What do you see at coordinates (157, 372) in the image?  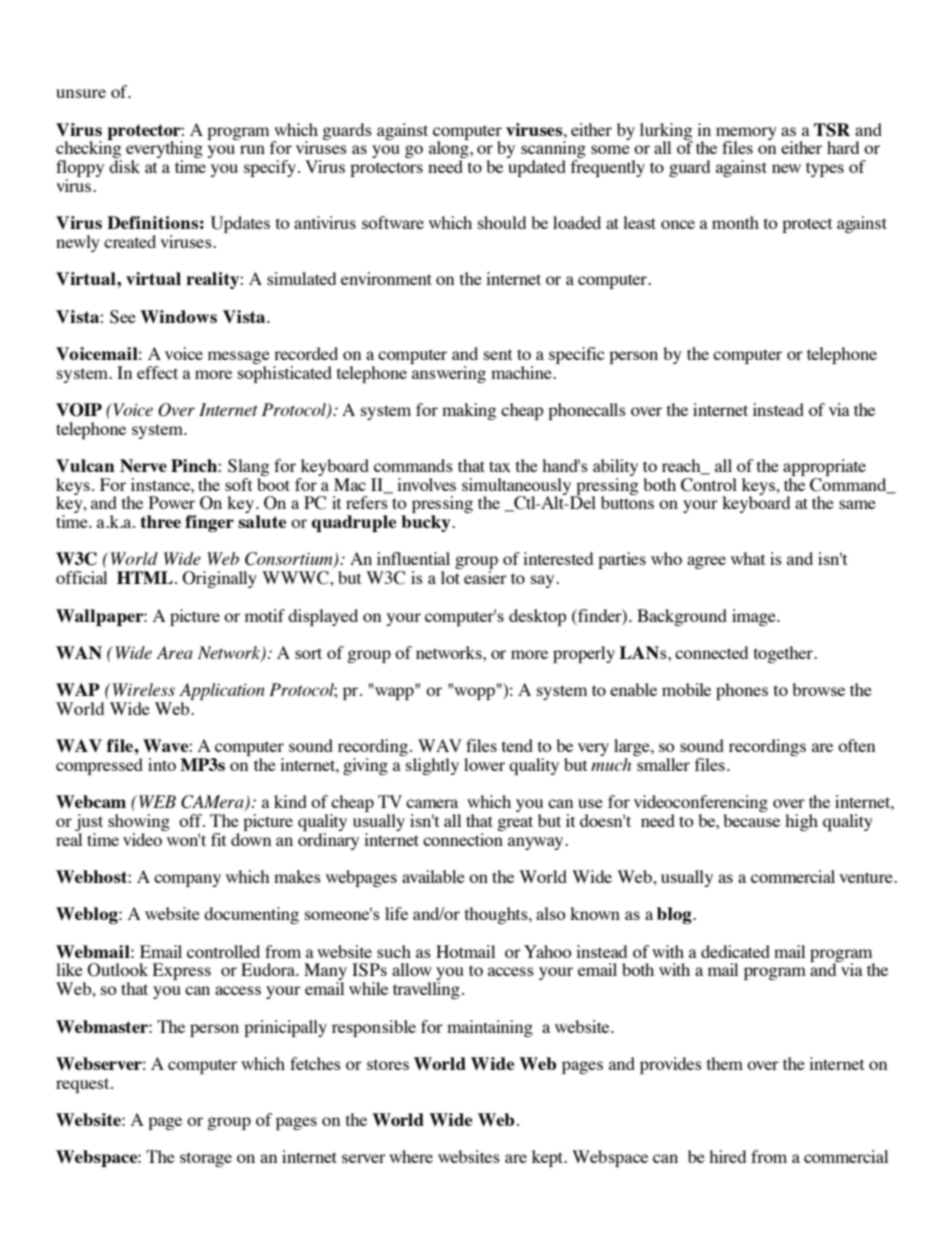 I see `effect` at bounding box center [157, 372].
